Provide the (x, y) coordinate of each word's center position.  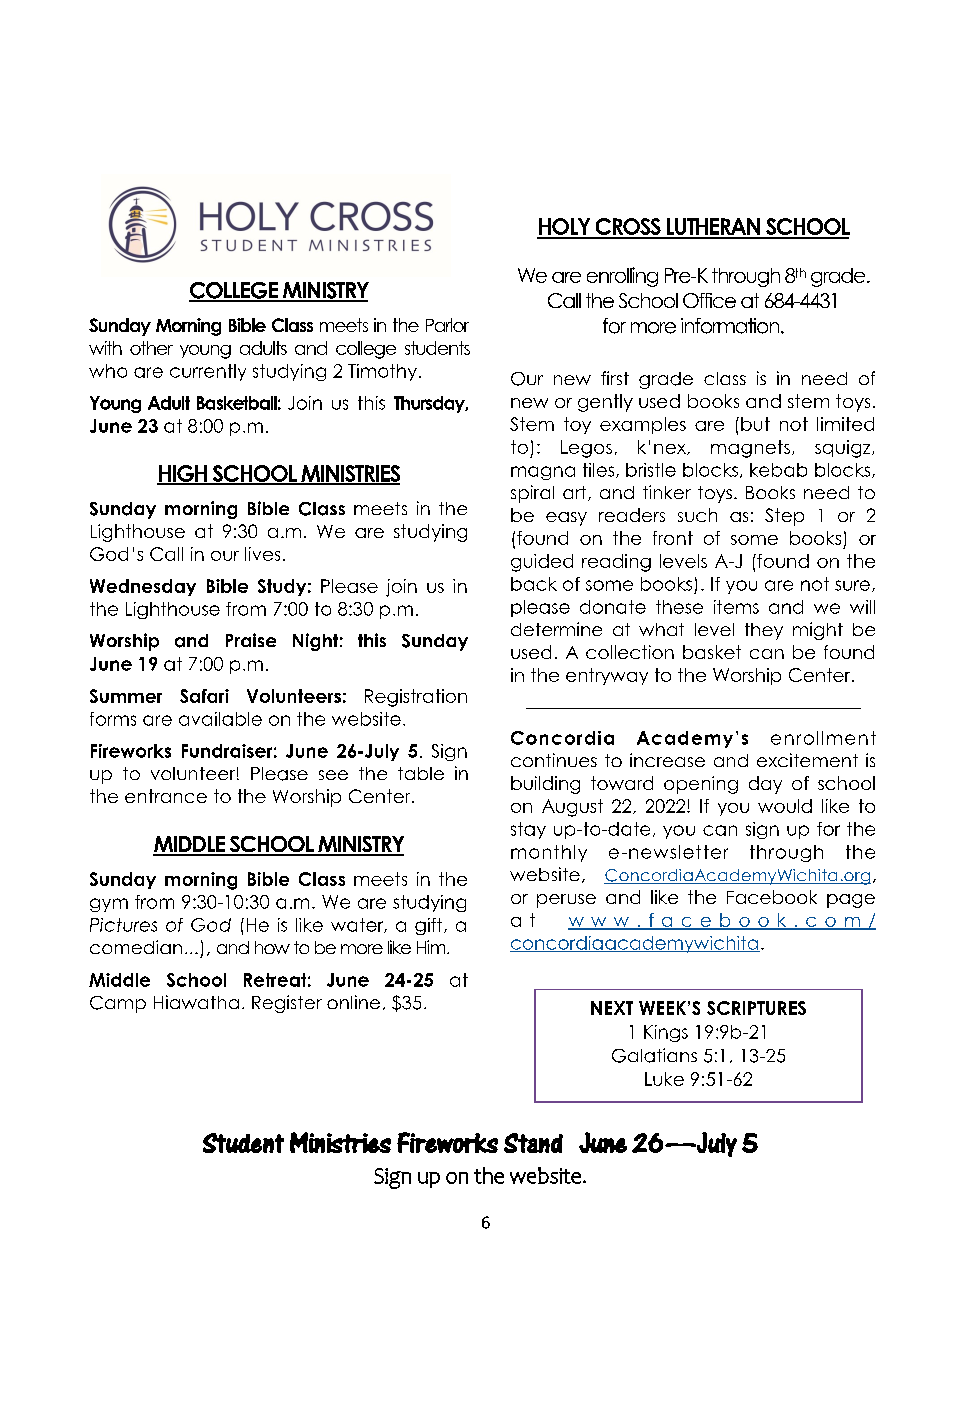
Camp (118, 1004)
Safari (204, 696)
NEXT (612, 1008)
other (151, 348)
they (764, 631)
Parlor (447, 325)
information (731, 326)
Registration (416, 698)
